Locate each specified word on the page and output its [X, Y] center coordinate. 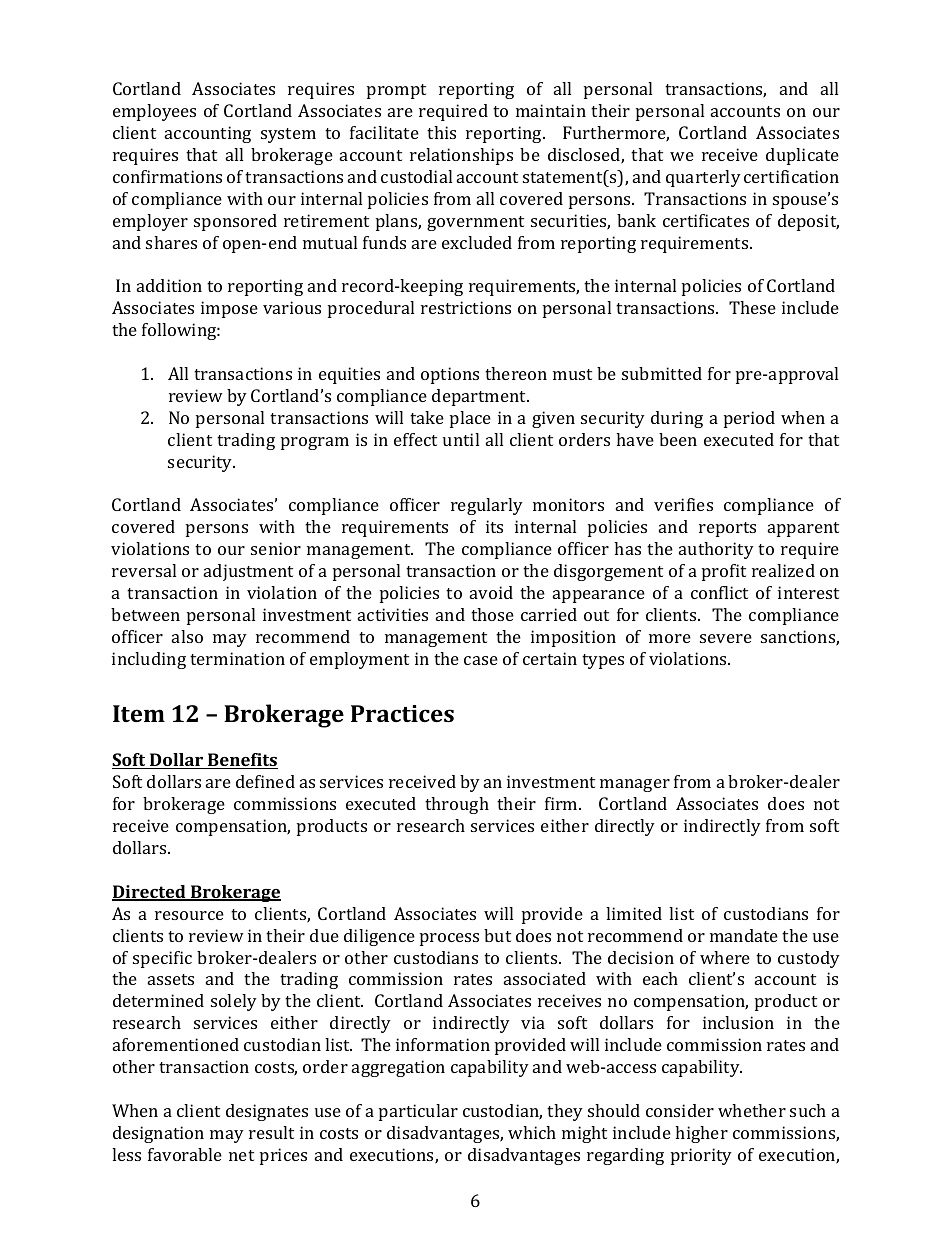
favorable [185, 1154]
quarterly [703, 178]
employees [154, 112]
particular [418, 1112]
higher [701, 1134]
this [441, 132]
